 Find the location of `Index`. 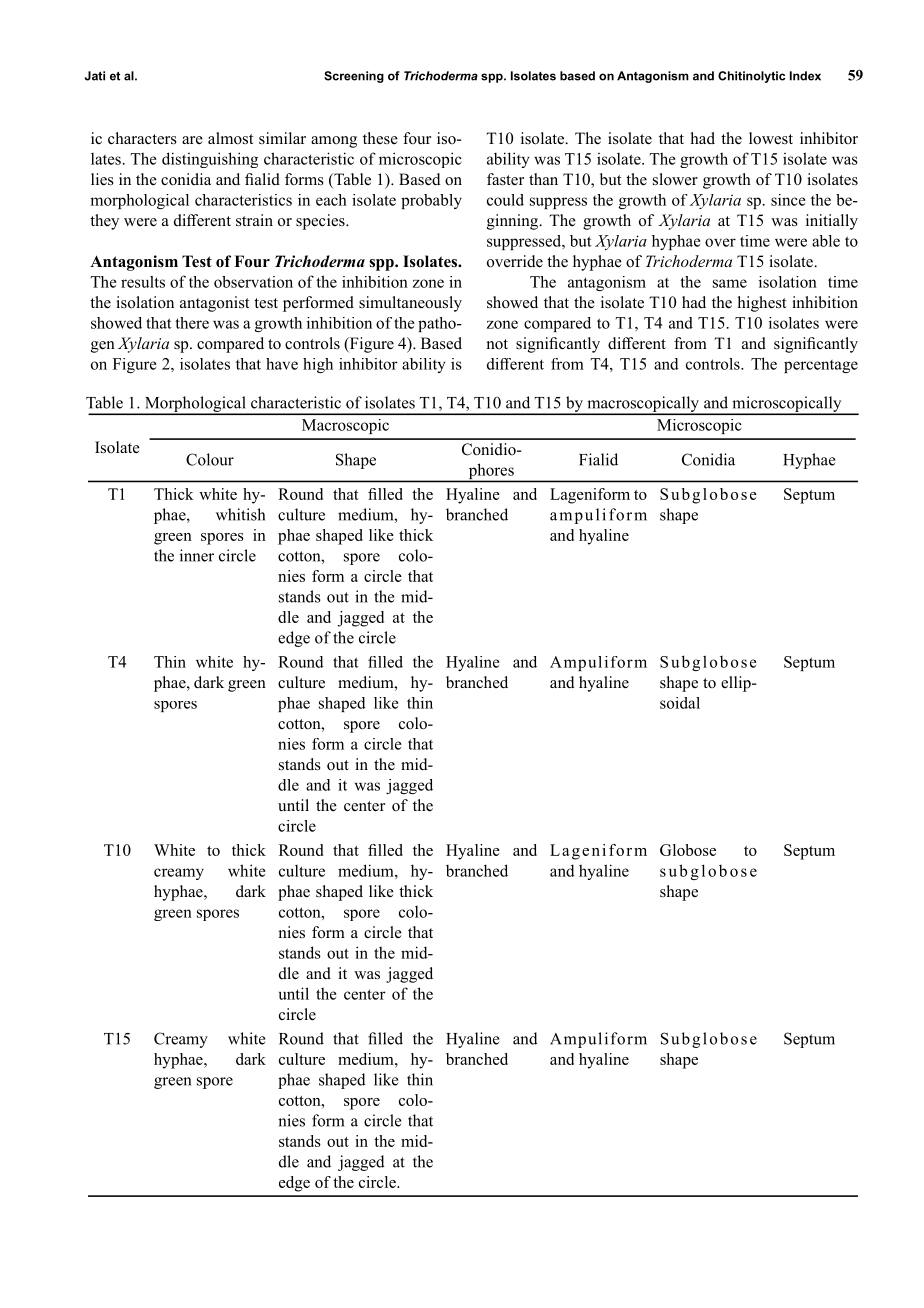

Index is located at coordinates (805, 76).
